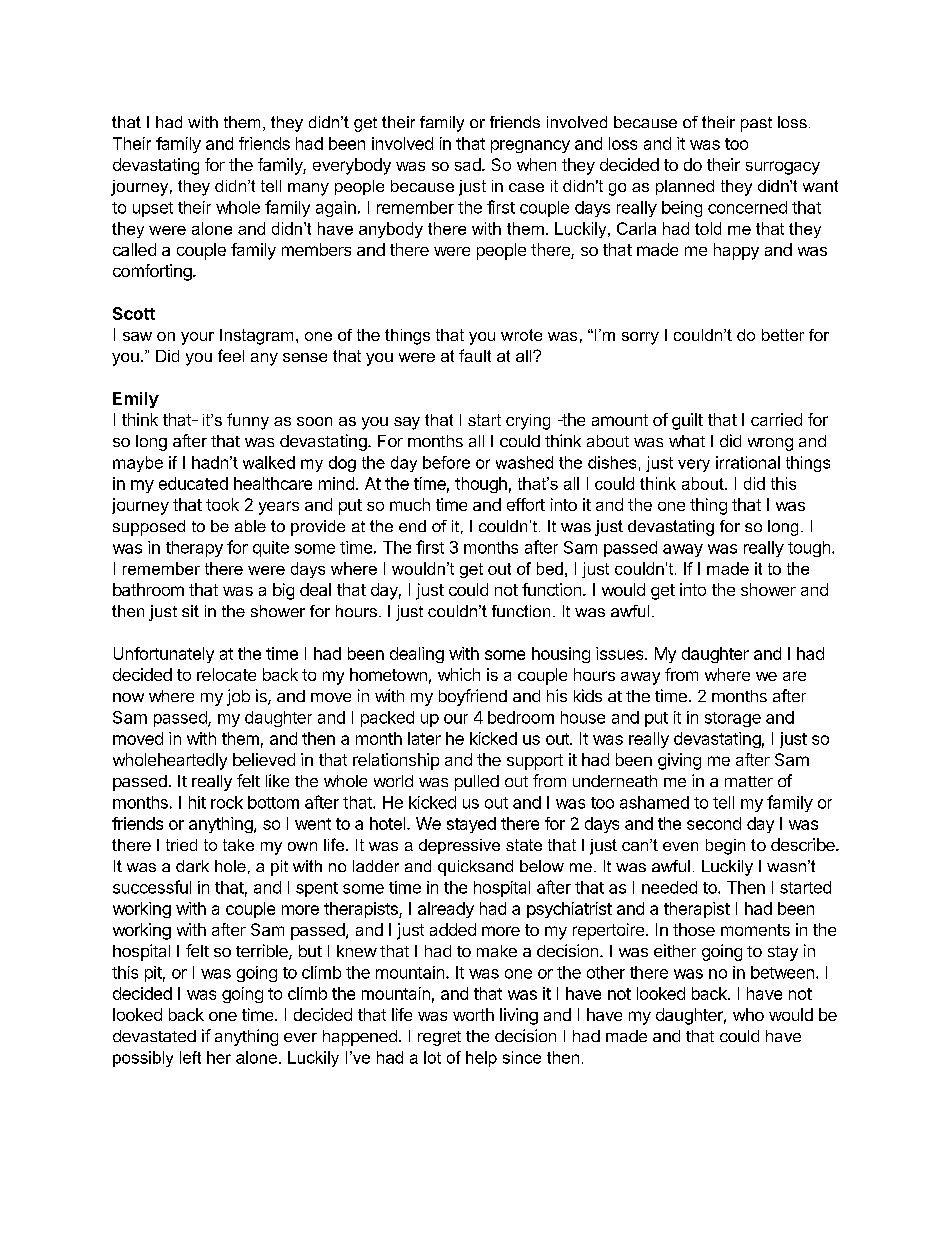 The image size is (952, 1233). I want to click on better, so click(783, 335).
